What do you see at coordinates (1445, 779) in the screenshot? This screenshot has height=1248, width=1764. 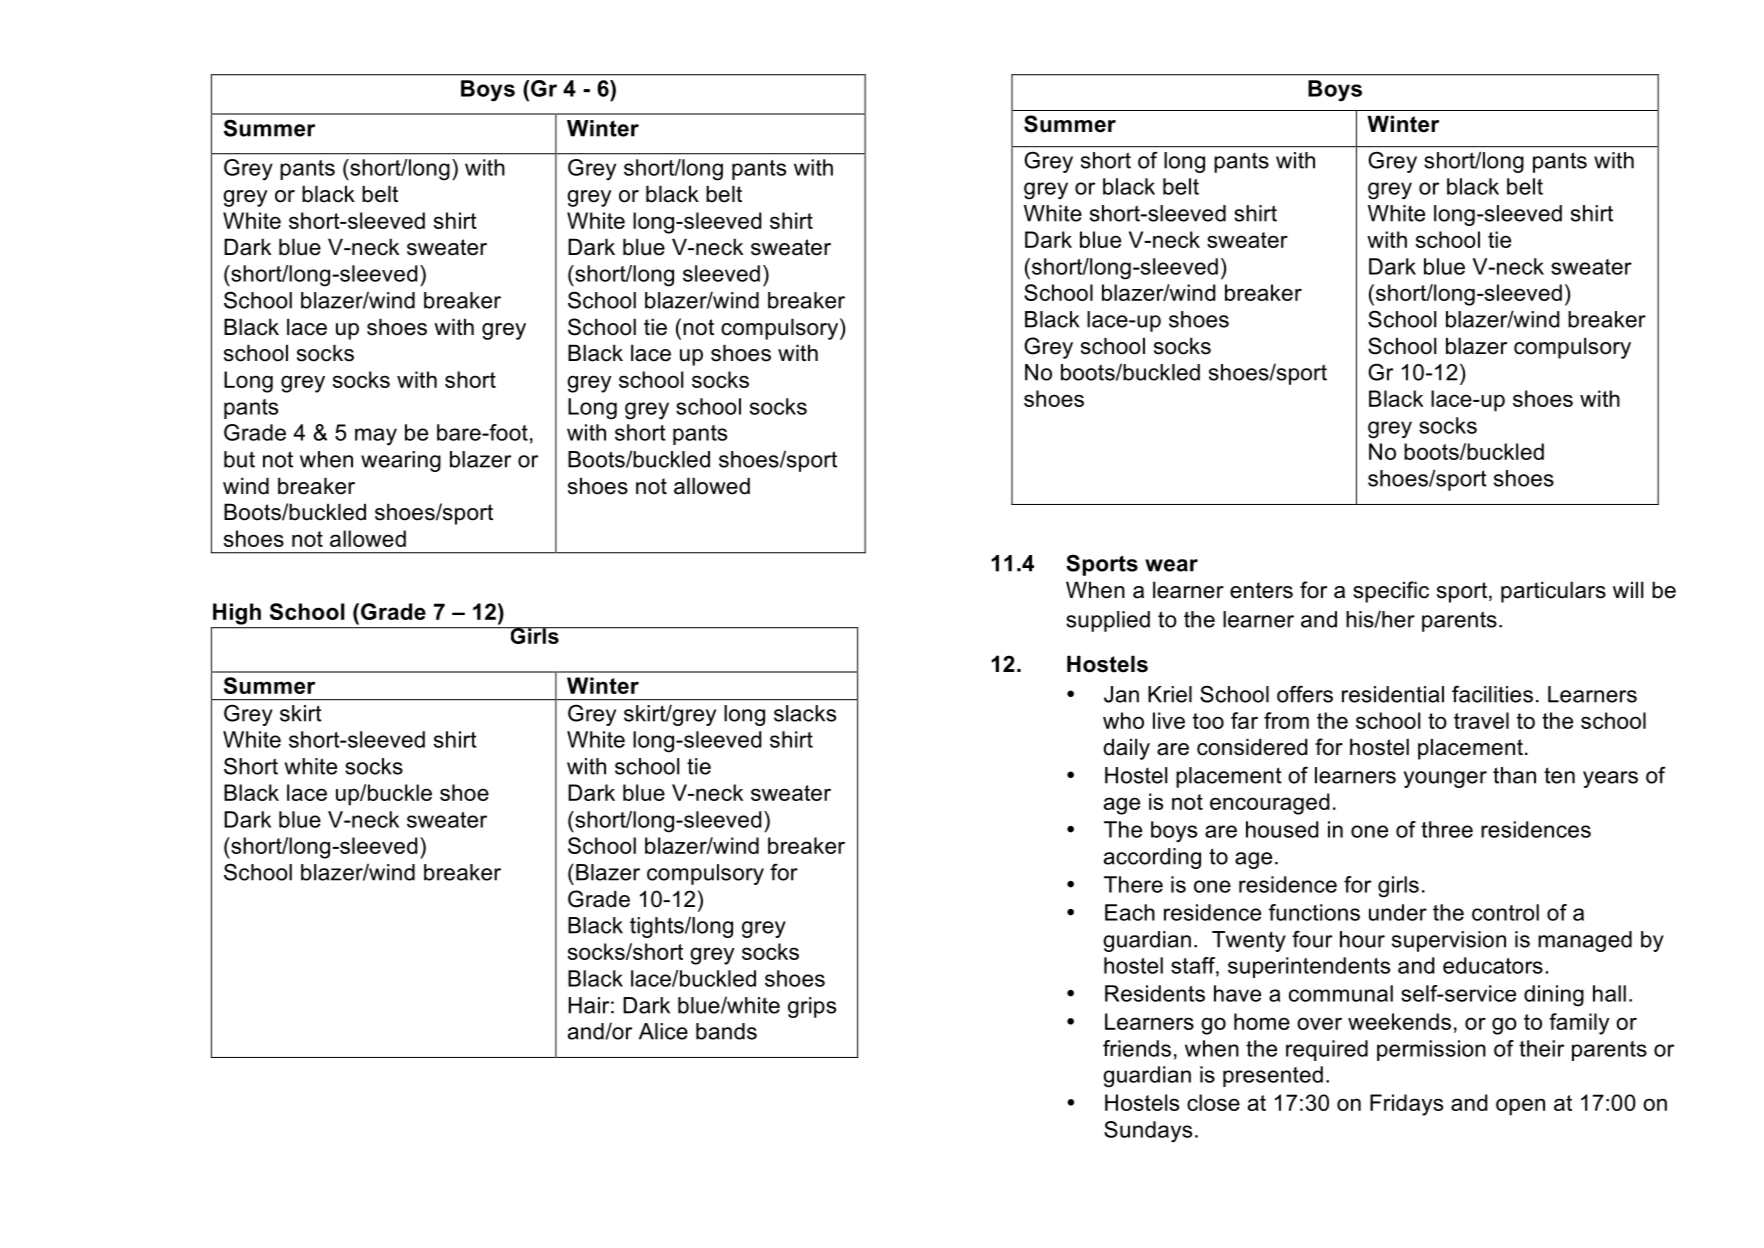 I see `younger` at bounding box center [1445, 779].
